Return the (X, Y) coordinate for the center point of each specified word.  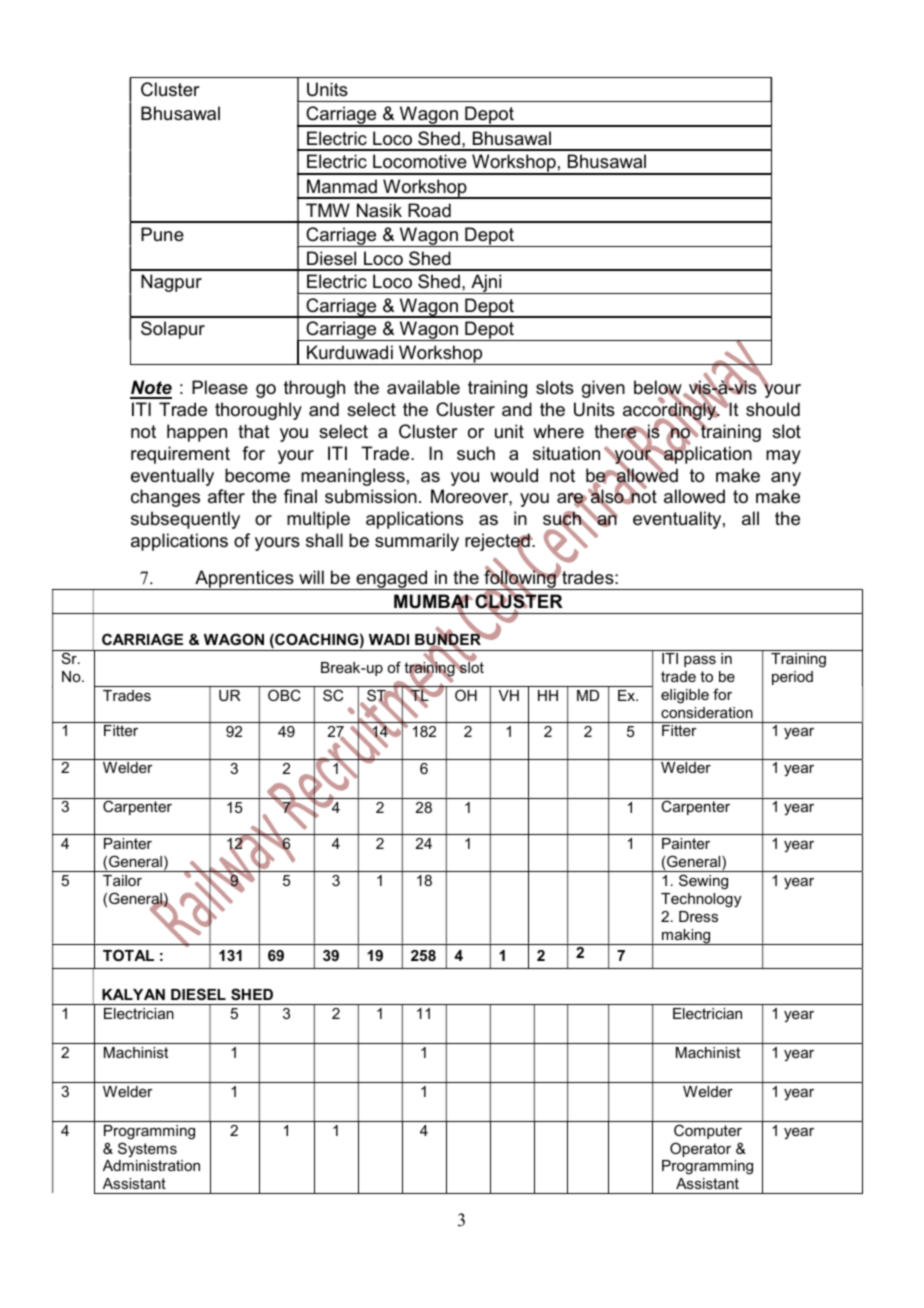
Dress (698, 916)
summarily (417, 542)
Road (429, 210)
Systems (147, 1149)
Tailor (122, 880)
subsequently (185, 520)
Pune (162, 234)
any (786, 479)
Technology (701, 900)
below (659, 389)
